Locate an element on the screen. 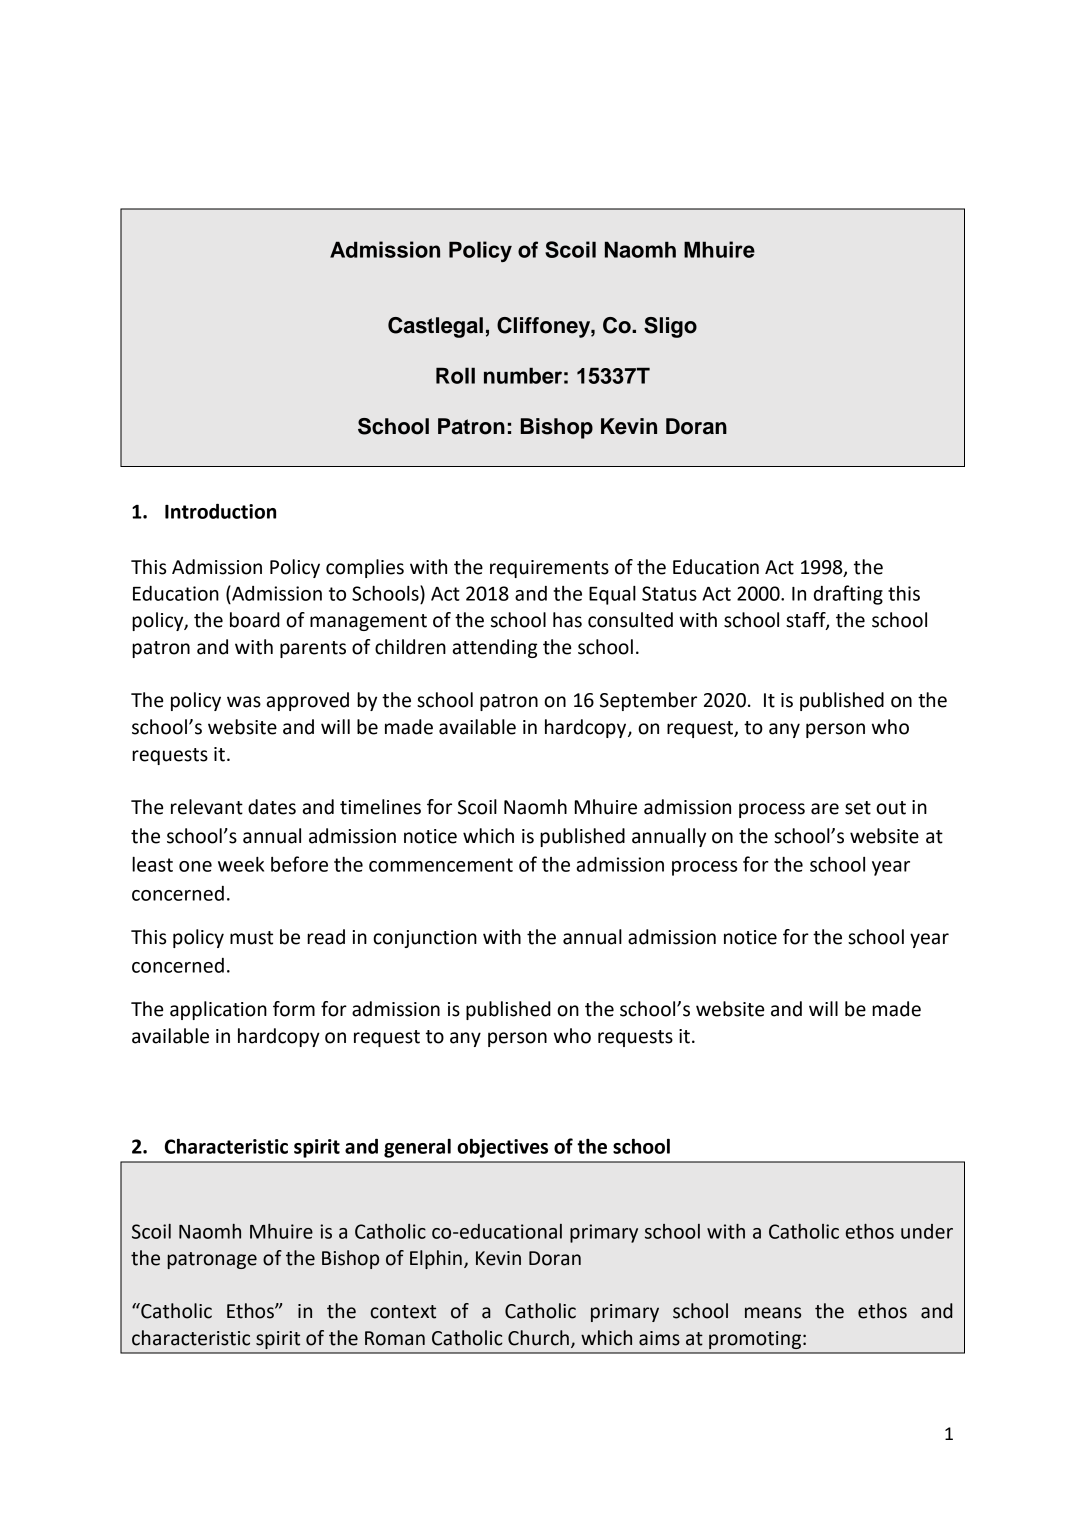 This screenshot has height=1534, width=1085. Roman is located at coordinates (395, 1338).
